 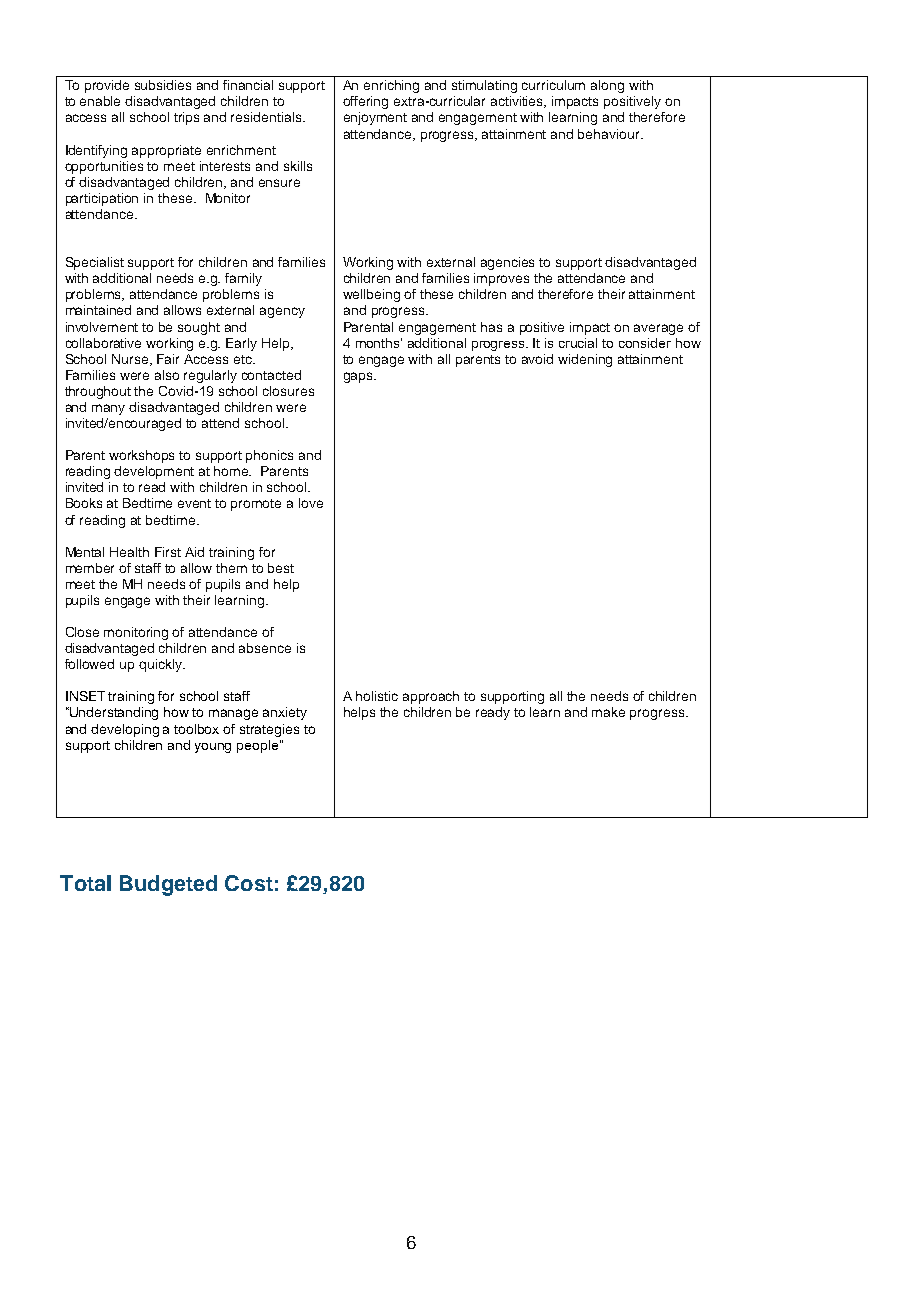 I want to click on Budgeted, so click(x=168, y=885).
